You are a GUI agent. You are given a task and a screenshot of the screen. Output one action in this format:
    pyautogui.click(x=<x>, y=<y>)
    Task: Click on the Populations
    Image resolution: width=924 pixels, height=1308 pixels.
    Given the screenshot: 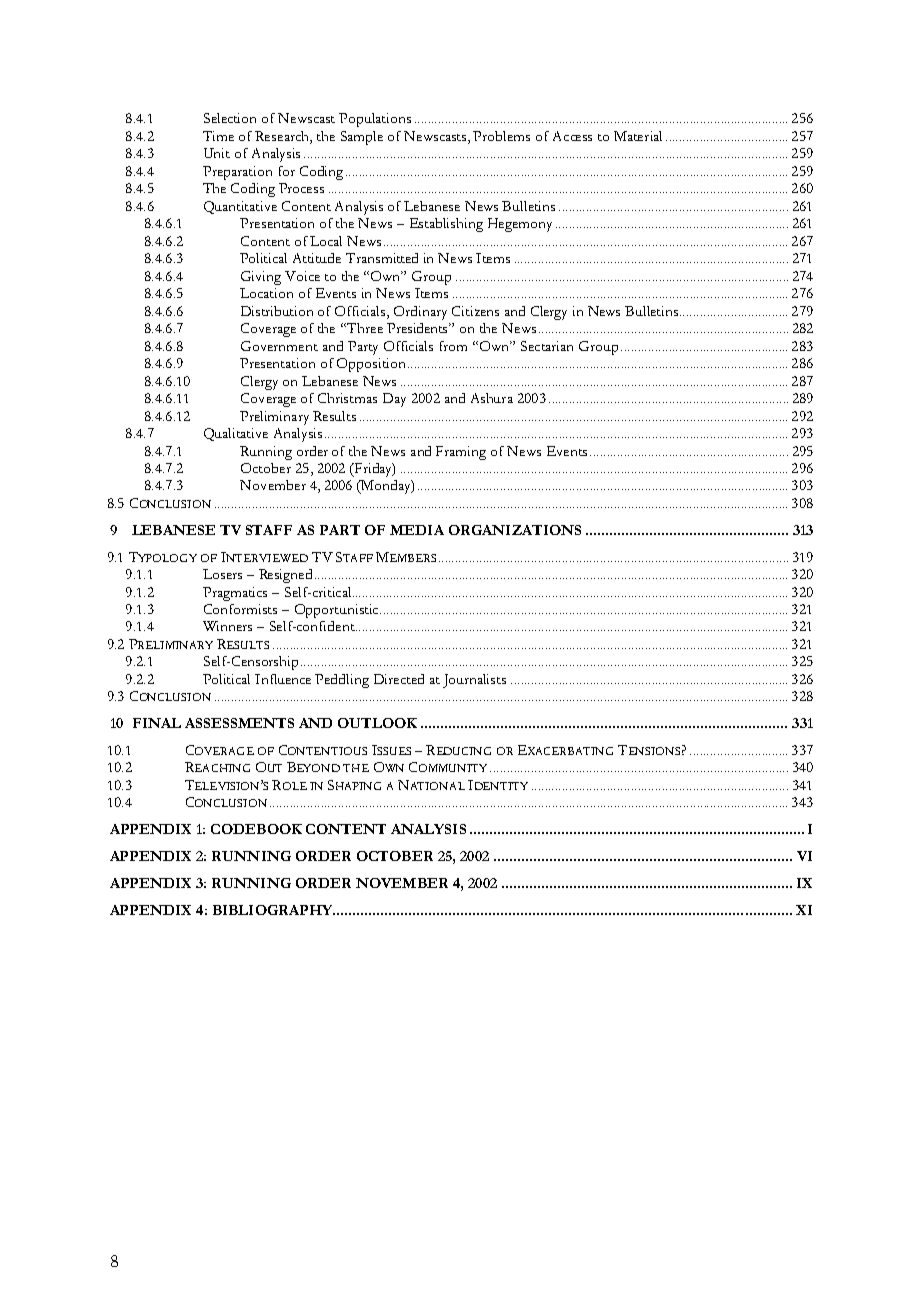 What is the action you would take?
    pyautogui.click(x=375, y=120)
